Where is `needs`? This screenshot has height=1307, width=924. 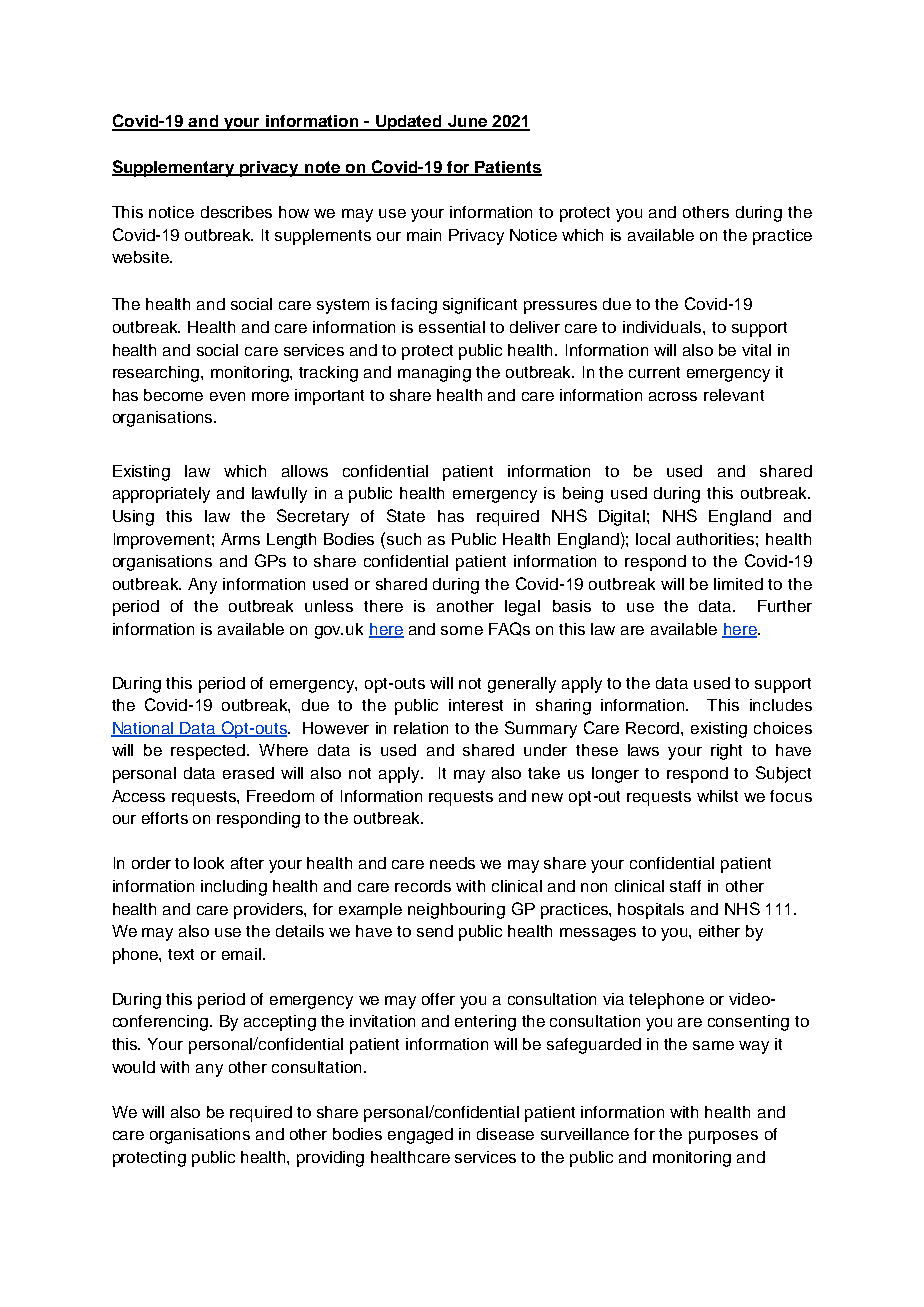 needs is located at coordinates (452, 863).
